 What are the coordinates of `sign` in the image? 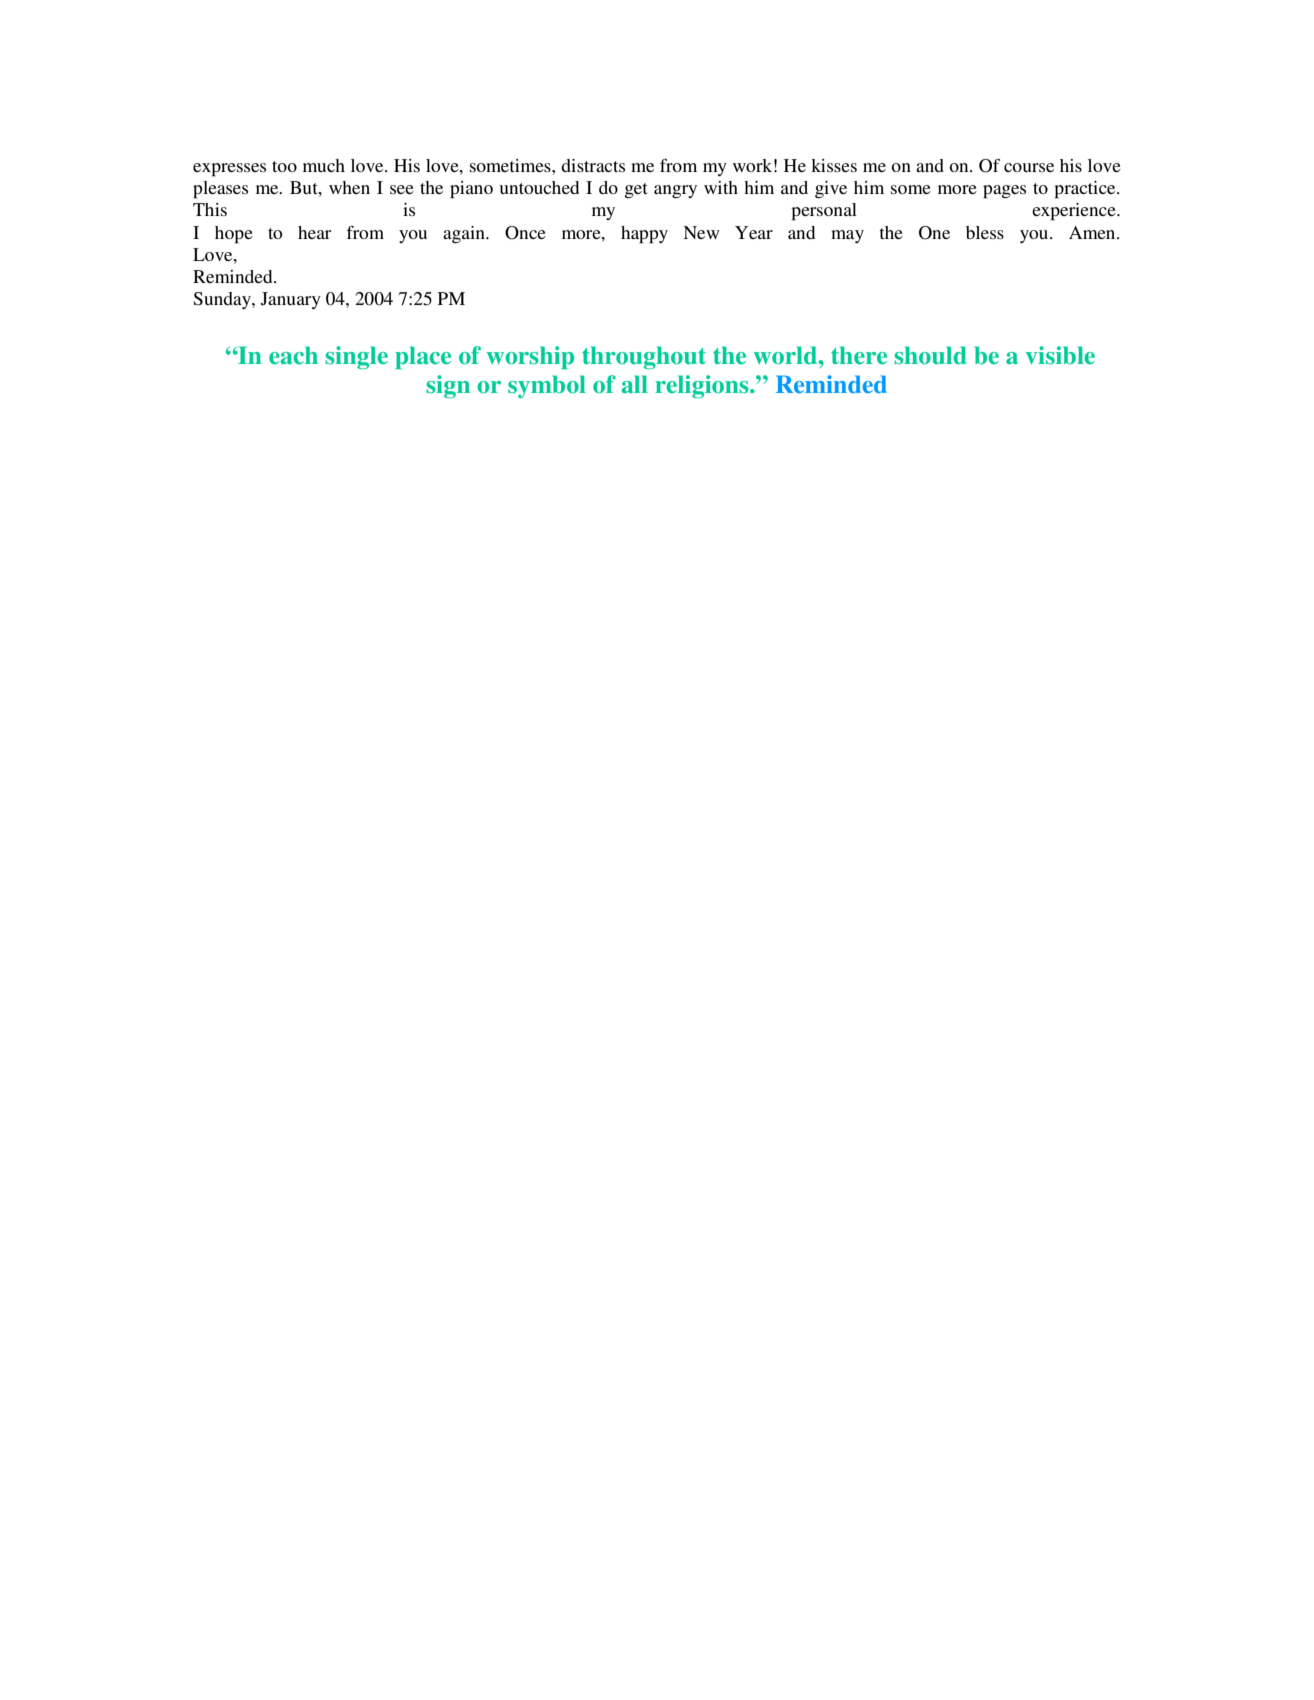 It's located at (448, 386).
